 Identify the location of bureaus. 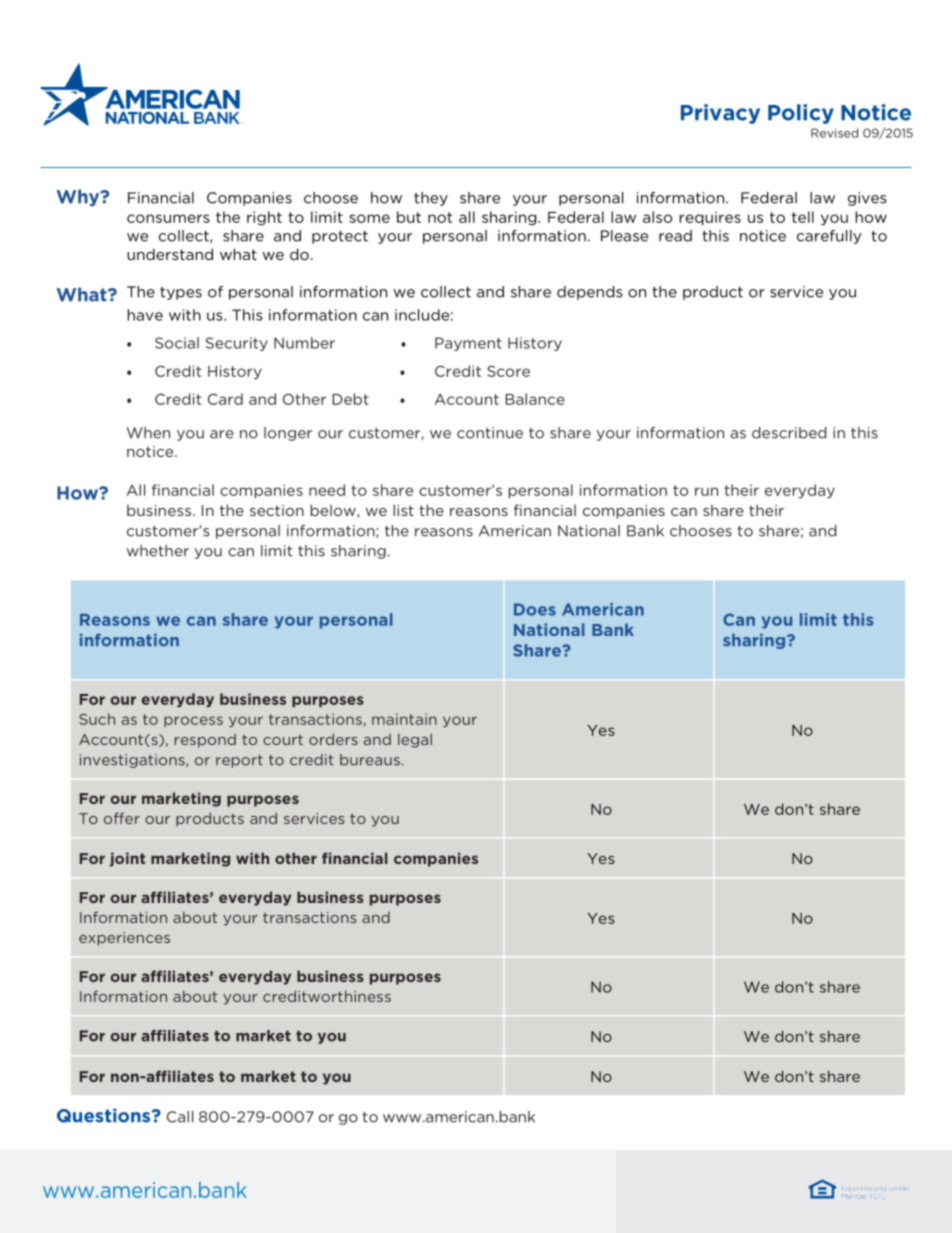
(371, 760).
